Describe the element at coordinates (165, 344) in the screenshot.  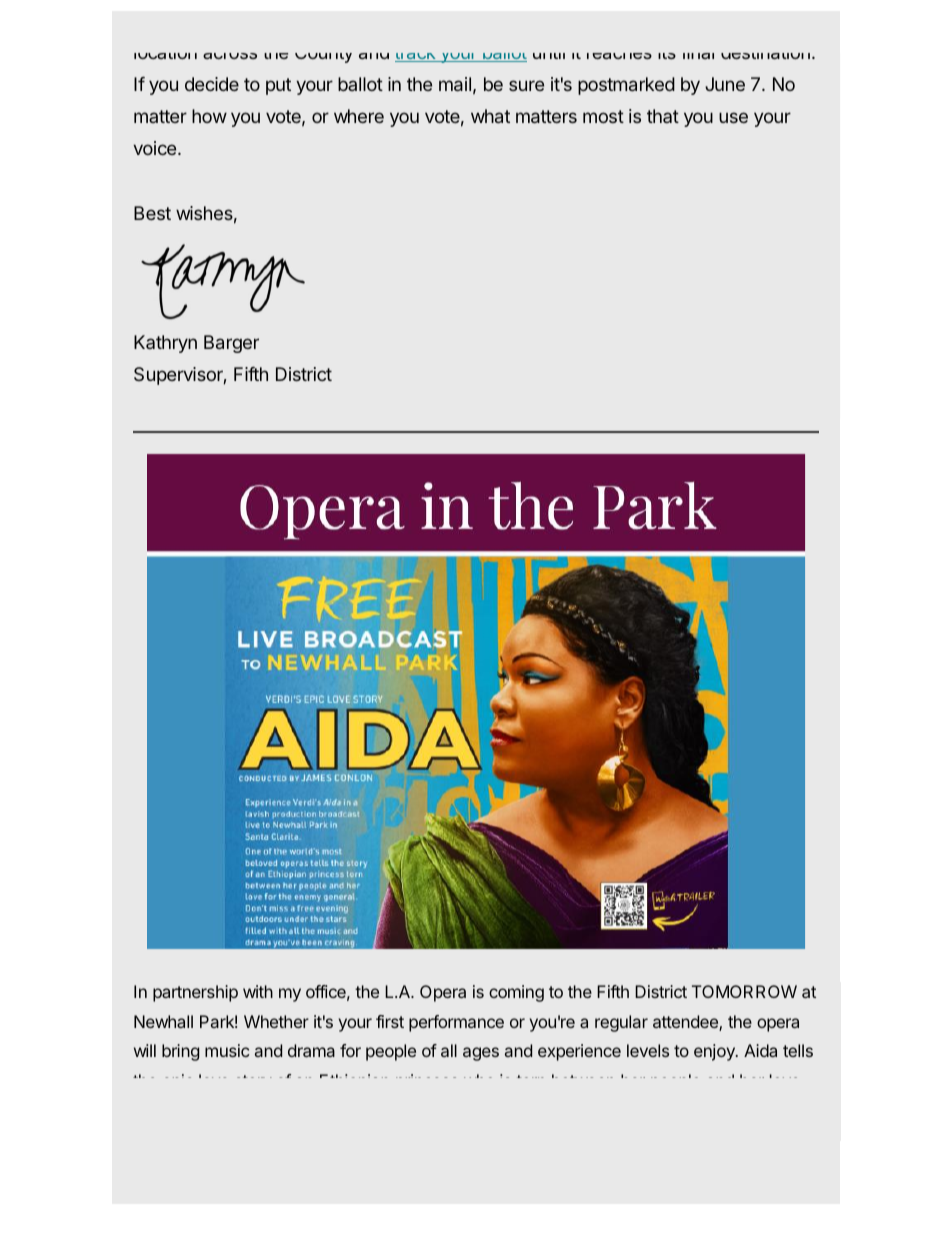
I see `Kathryn` at that location.
